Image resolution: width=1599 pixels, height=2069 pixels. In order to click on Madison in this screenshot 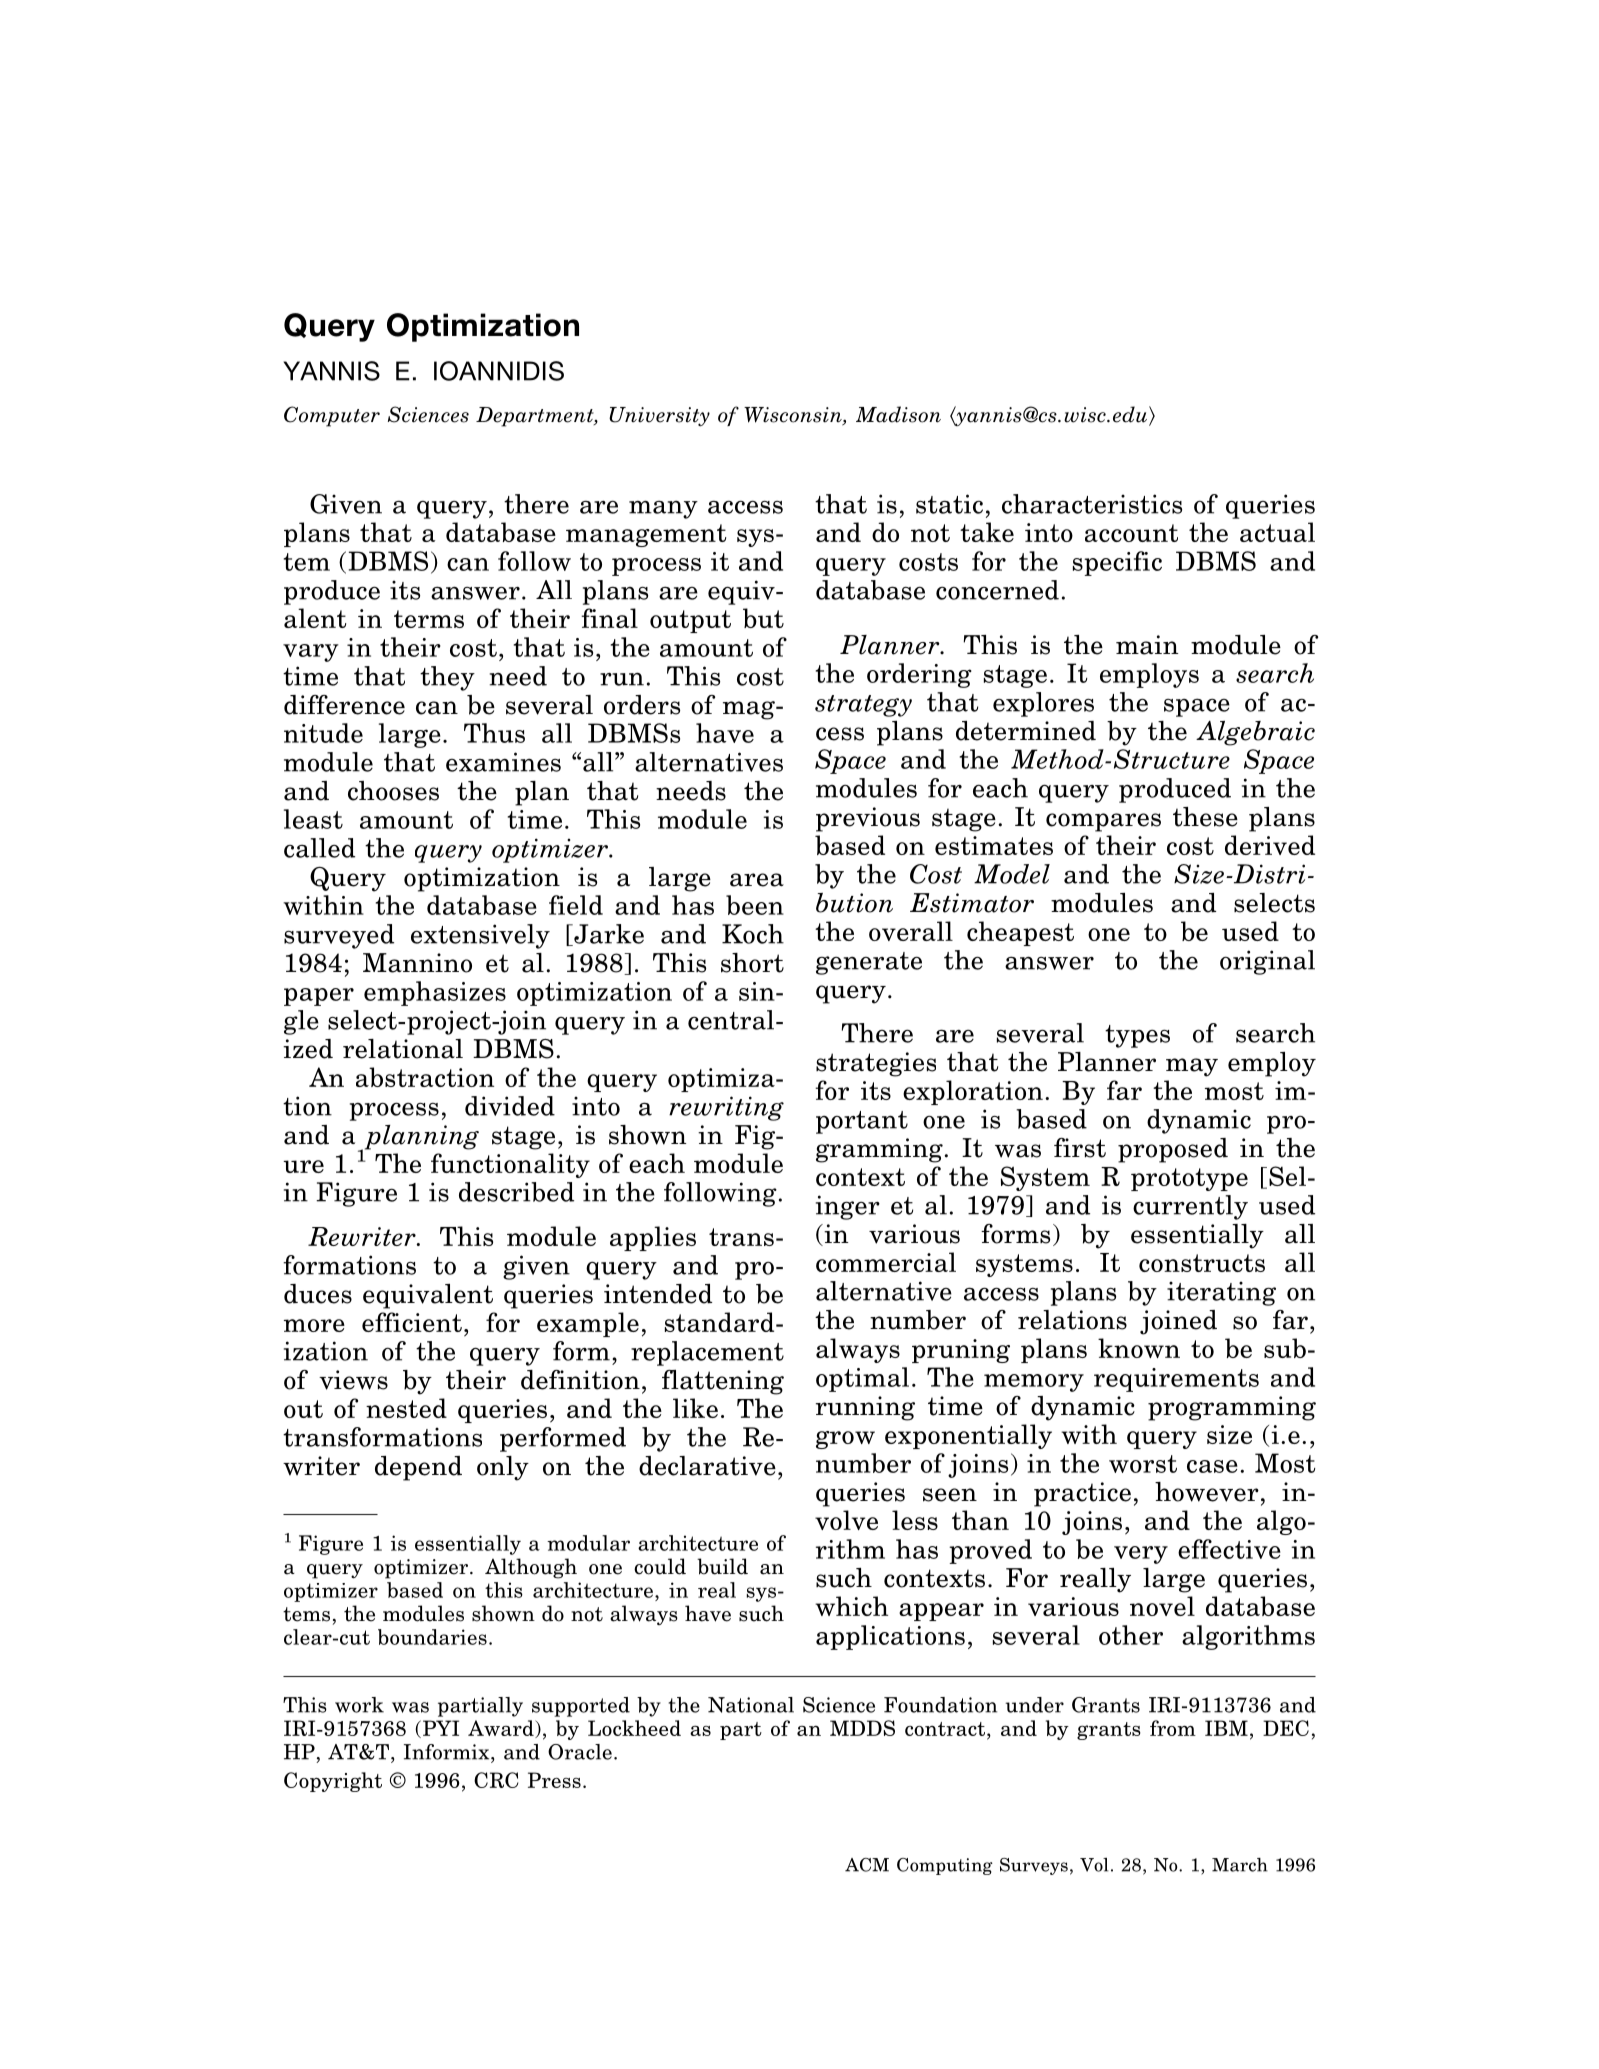, I will do `click(898, 414)`.
